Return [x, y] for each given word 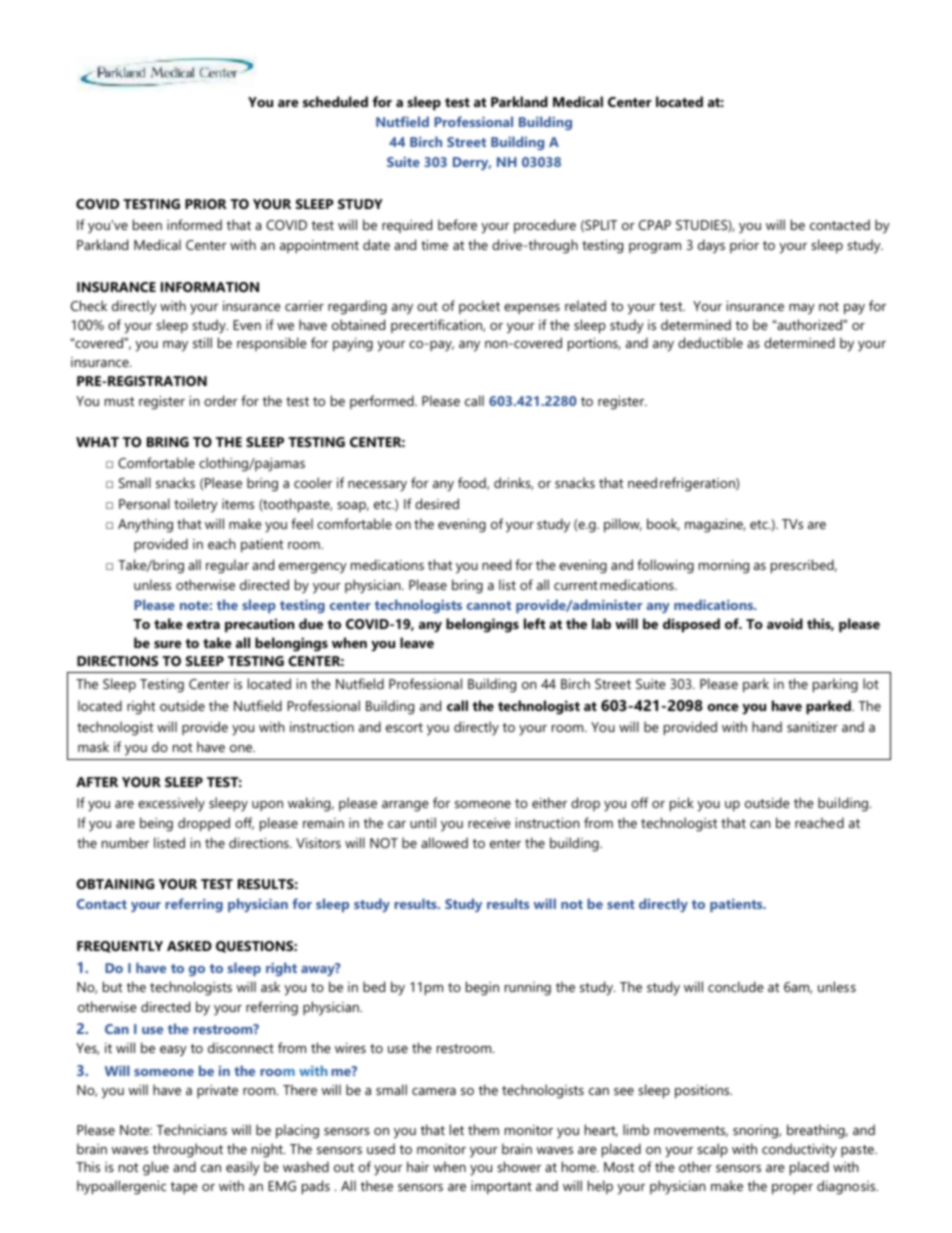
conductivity [799, 1150]
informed [194, 224]
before [457, 224]
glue [156, 1168]
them [483, 1129]
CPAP [655, 225]
